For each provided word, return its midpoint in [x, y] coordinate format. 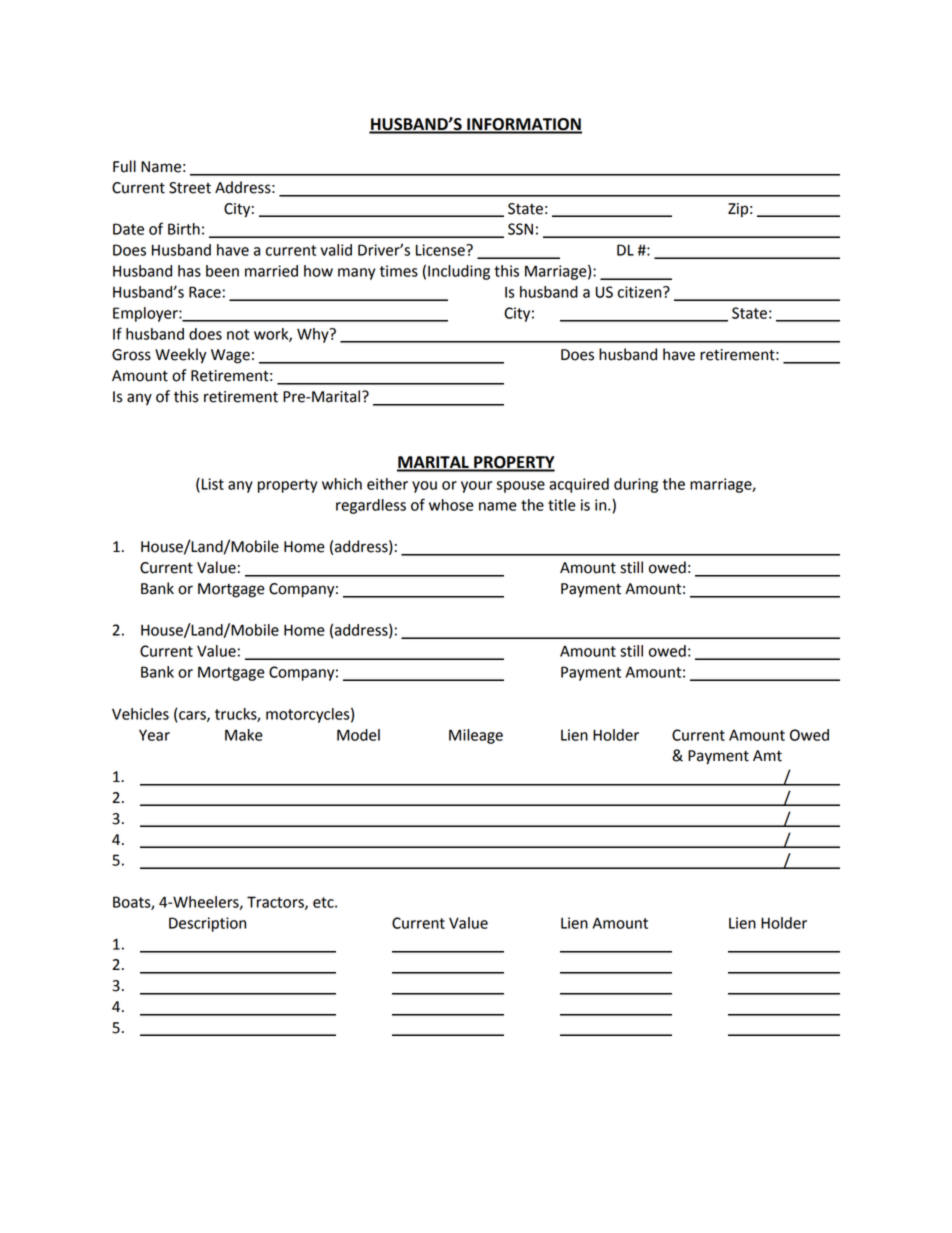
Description [207, 924]
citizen [641, 292]
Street [190, 188]
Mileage [476, 736]
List [213, 484]
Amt [767, 756]
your [476, 487]
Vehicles [140, 714]
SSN [520, 229]
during [636, 485]
